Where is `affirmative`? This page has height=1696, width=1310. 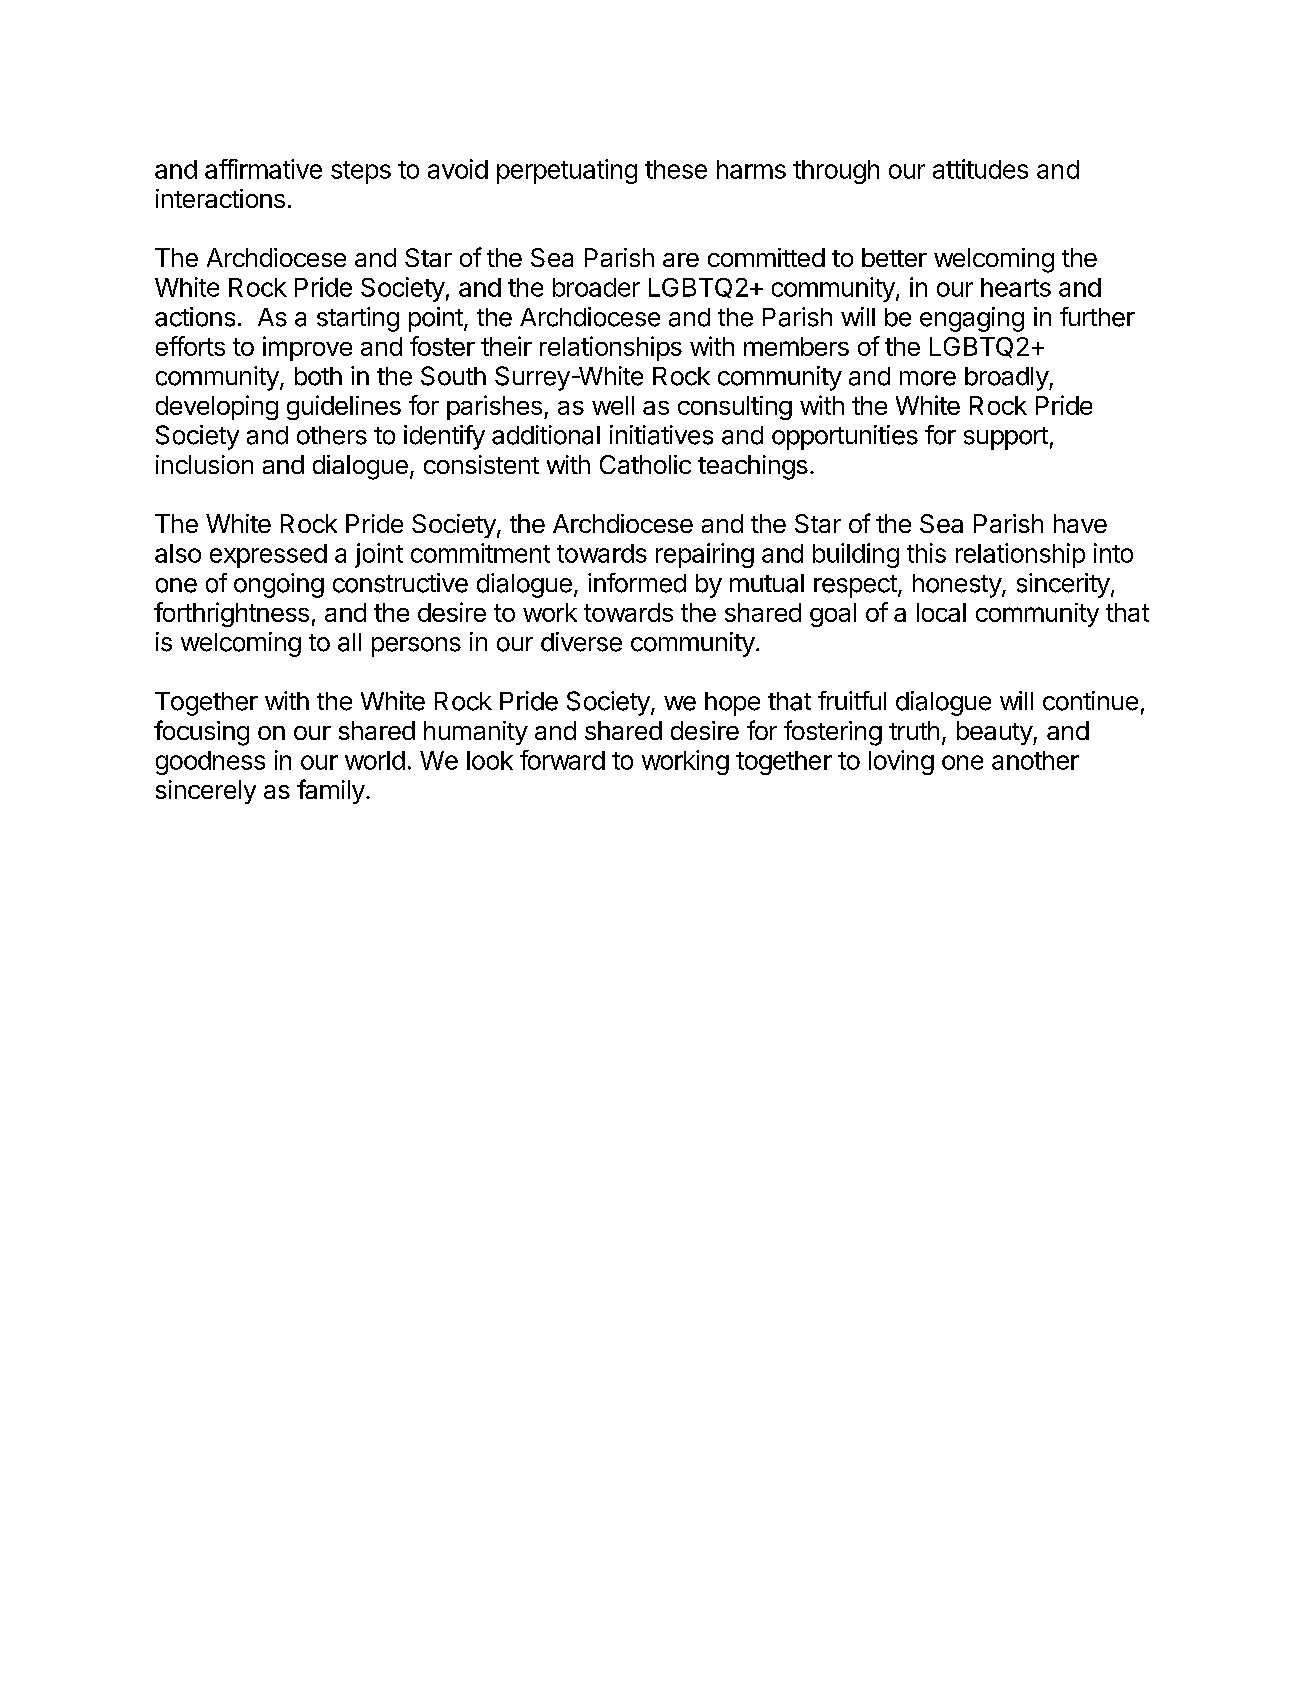 affirmative is located at coordinates (263, 169).
